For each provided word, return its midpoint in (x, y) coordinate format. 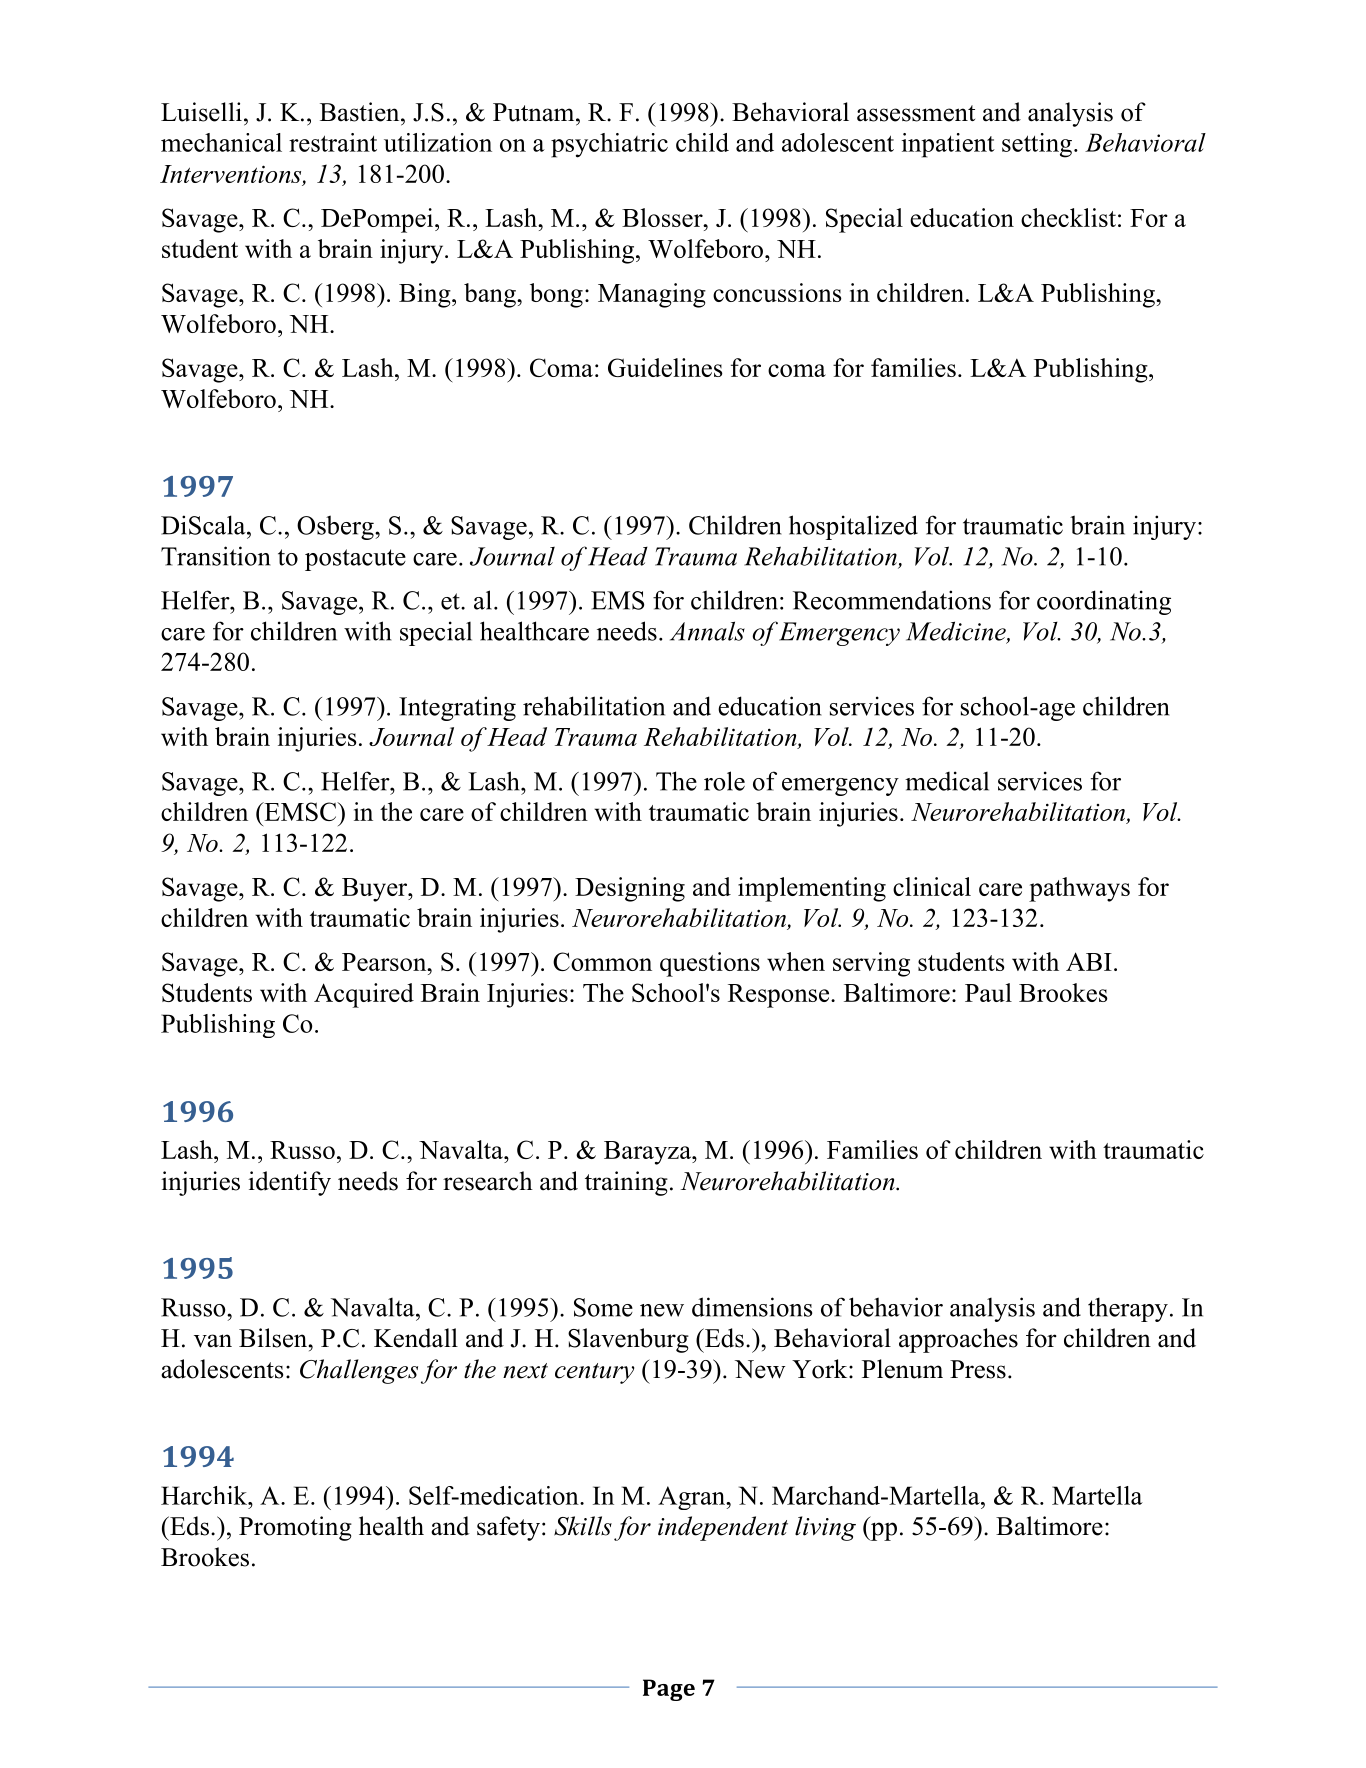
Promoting (295, 1528)
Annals (707, 631)
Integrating (457, 708)
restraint (333, 142)
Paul (988, 992)
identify (289, 1183)
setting (1037, 145)
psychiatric (609, 145)
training (626, 1183)
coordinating (1104, 602)
